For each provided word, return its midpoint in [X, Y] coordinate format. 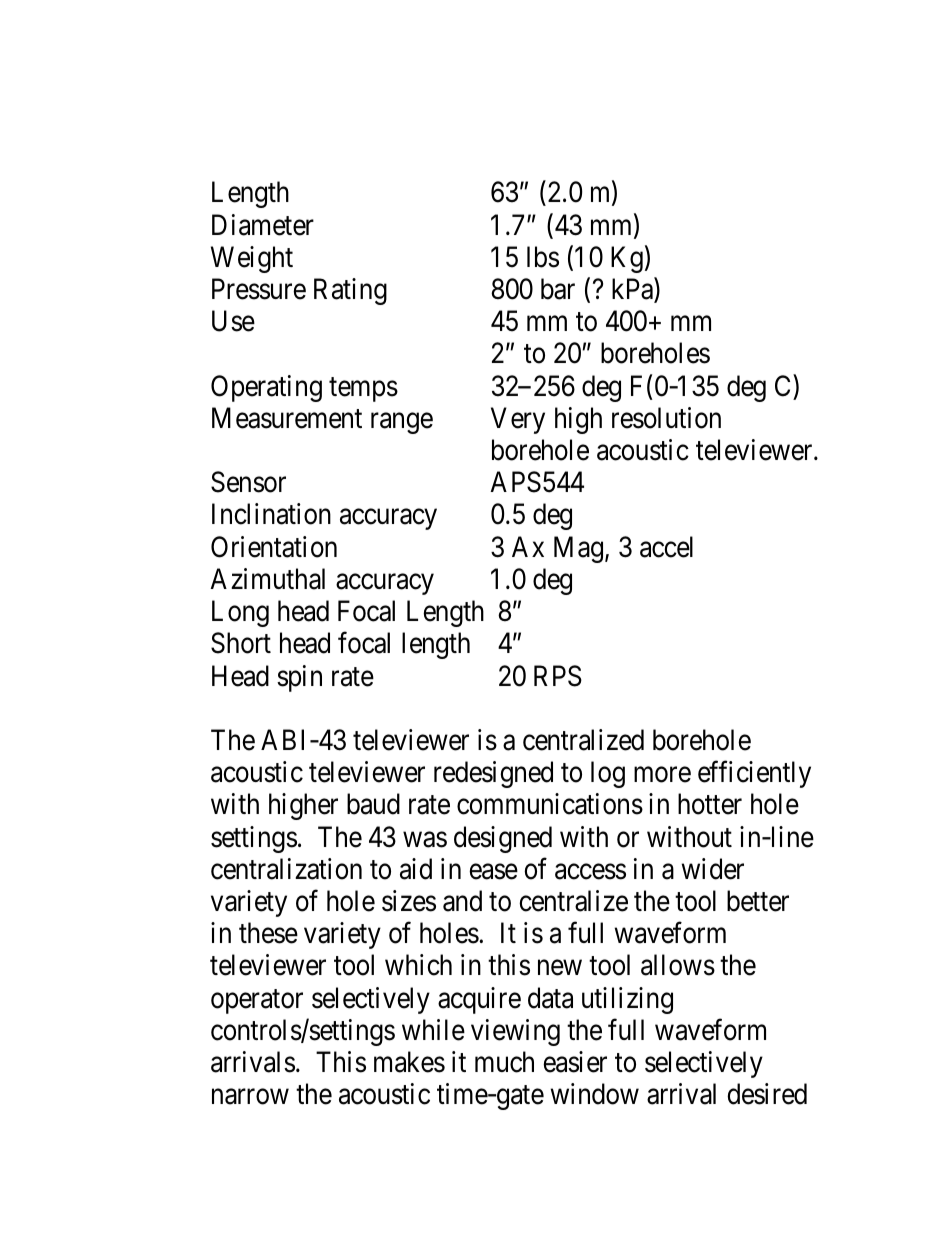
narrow [250, 1097]
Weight [252, 259]
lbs [543, 257]
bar [558, 289]
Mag [578, 549]
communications [550, 804]
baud [373, 804]
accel [666, 547]
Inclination [271, 514]
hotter [710, 804]
